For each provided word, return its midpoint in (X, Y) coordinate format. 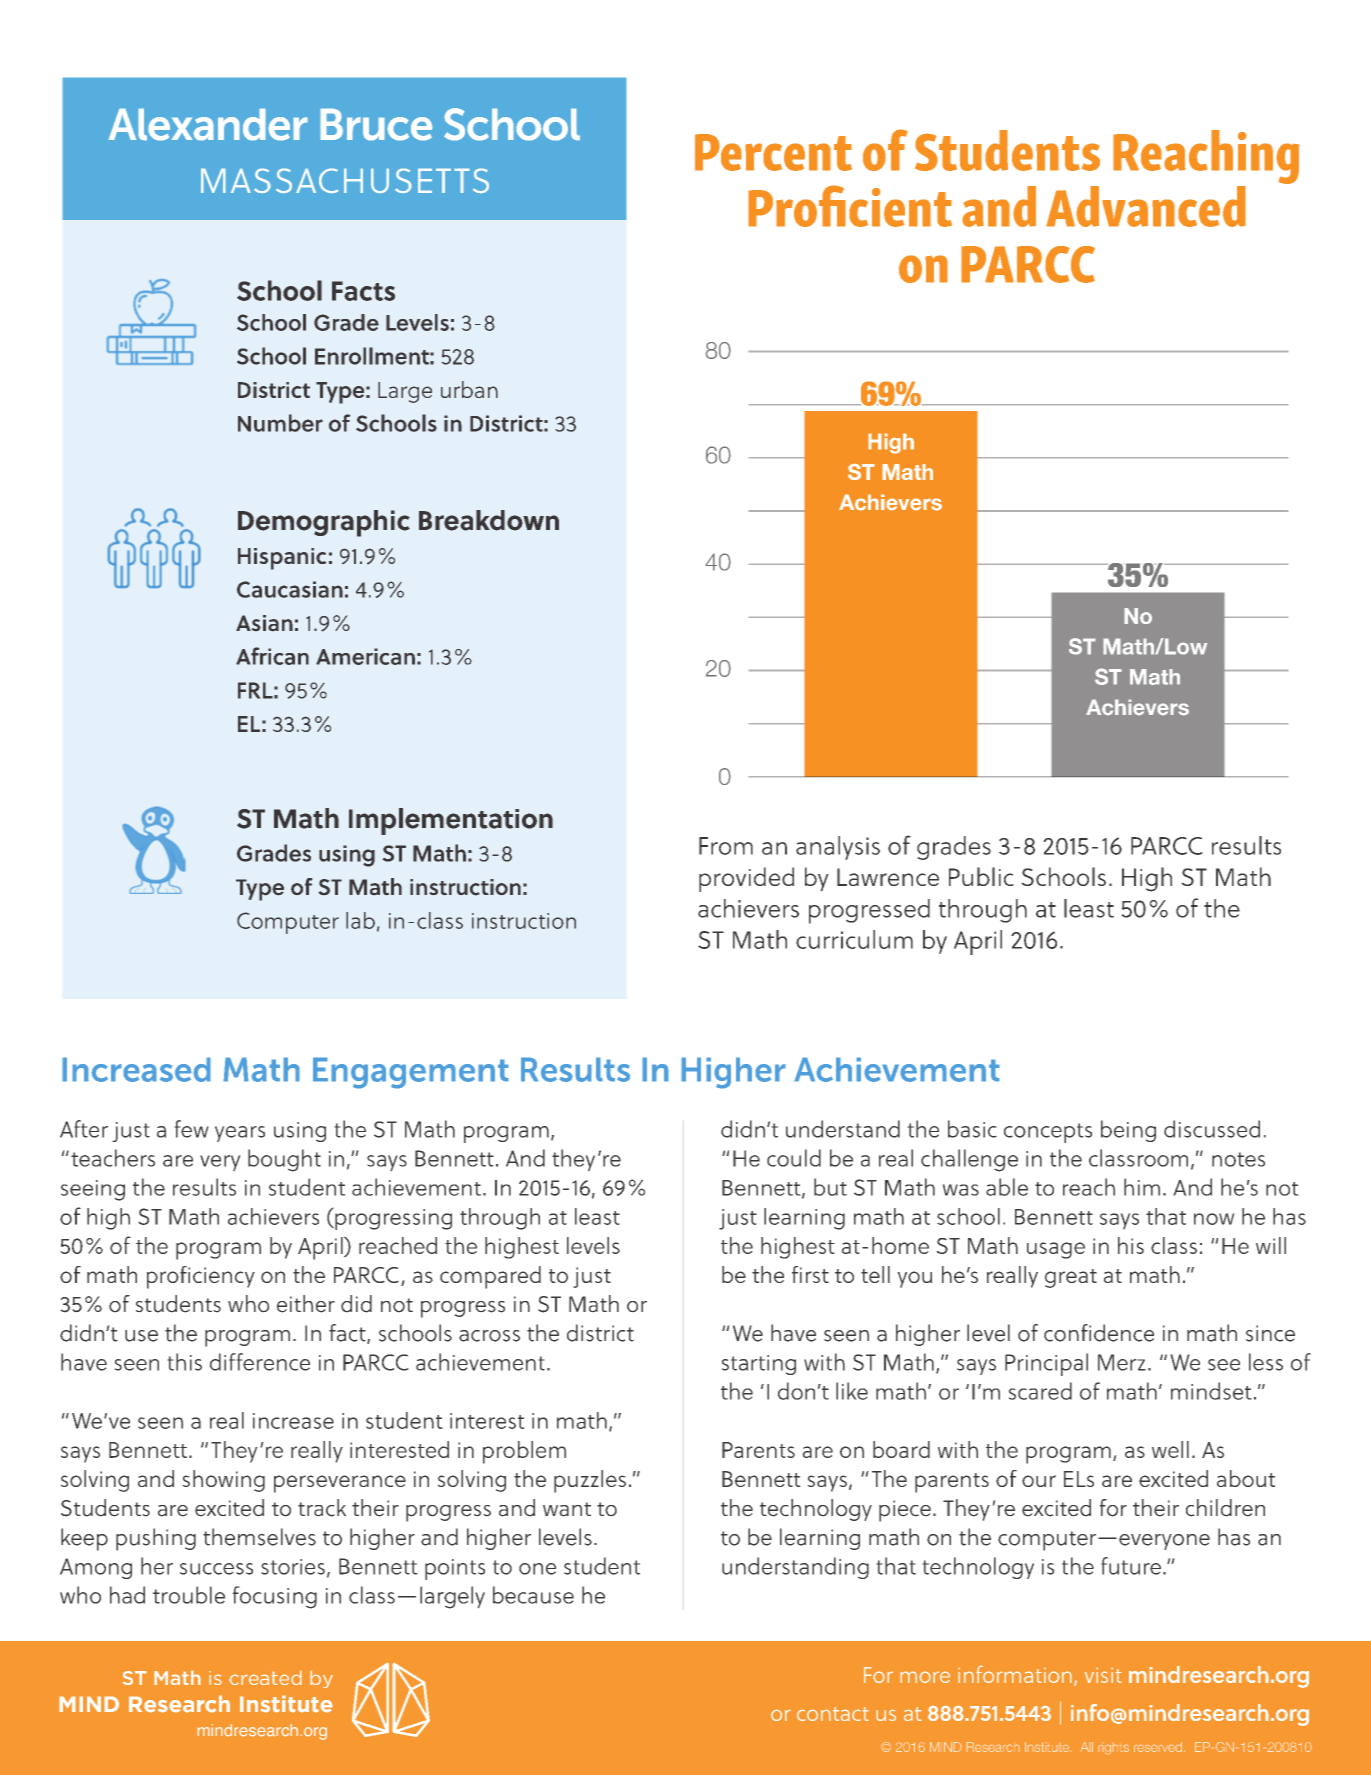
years (240, 1134)
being (1128, 1131)
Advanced (1146, 206)
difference (260, 1362)
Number (280, 423)
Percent (773, 152)
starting (759, 1365)
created (265, 1677)
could (794, 1158)
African (272, 656)
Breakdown (489, 520)
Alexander (208, 124)
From (726, 846)
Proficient (850, 206)
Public (981, 876)
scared (1040, 1391)
